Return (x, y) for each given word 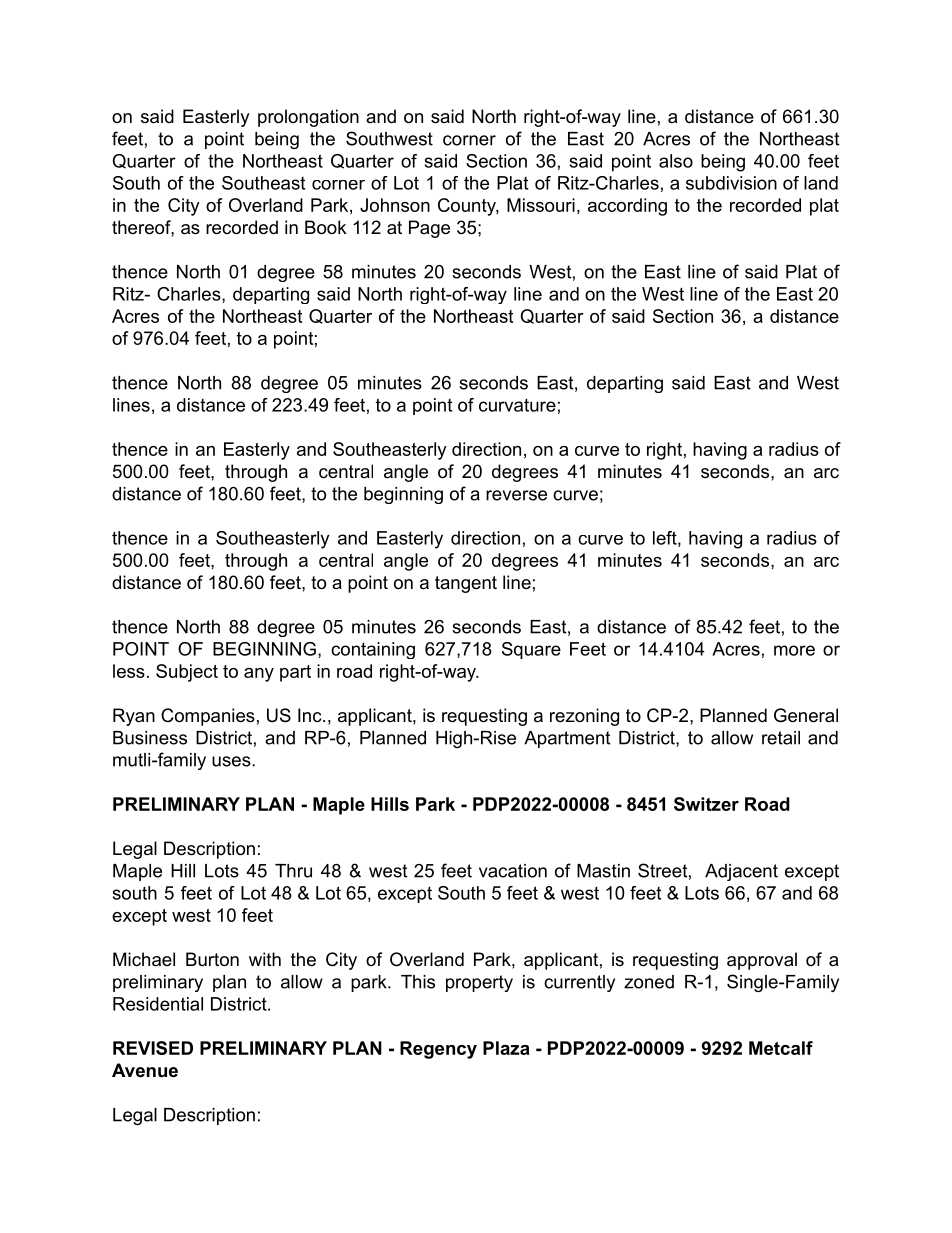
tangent (466, 584)
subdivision (731, 183)
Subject (187, 673)
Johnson (395, 205)
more (794, 650)
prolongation (308, 118)
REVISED (153, 1048)
